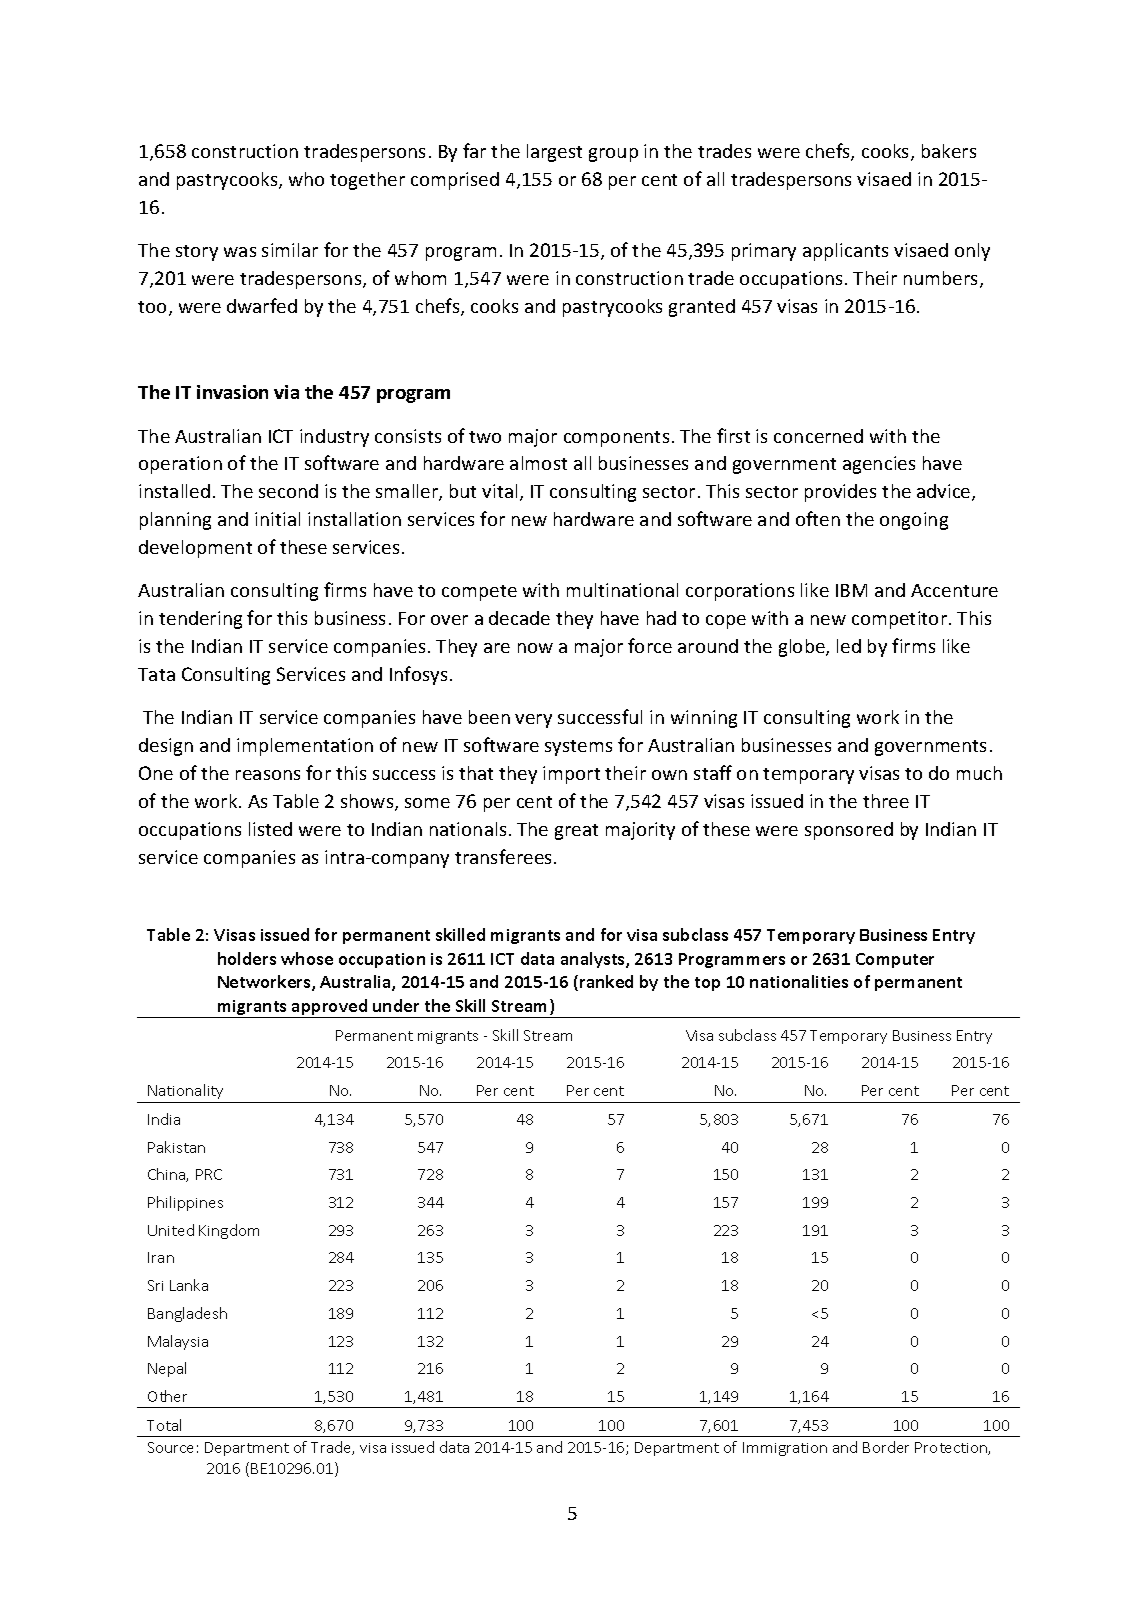  Describe the element at coordinates (606, 981) in the screenshot. I see `ranked` at that location.
